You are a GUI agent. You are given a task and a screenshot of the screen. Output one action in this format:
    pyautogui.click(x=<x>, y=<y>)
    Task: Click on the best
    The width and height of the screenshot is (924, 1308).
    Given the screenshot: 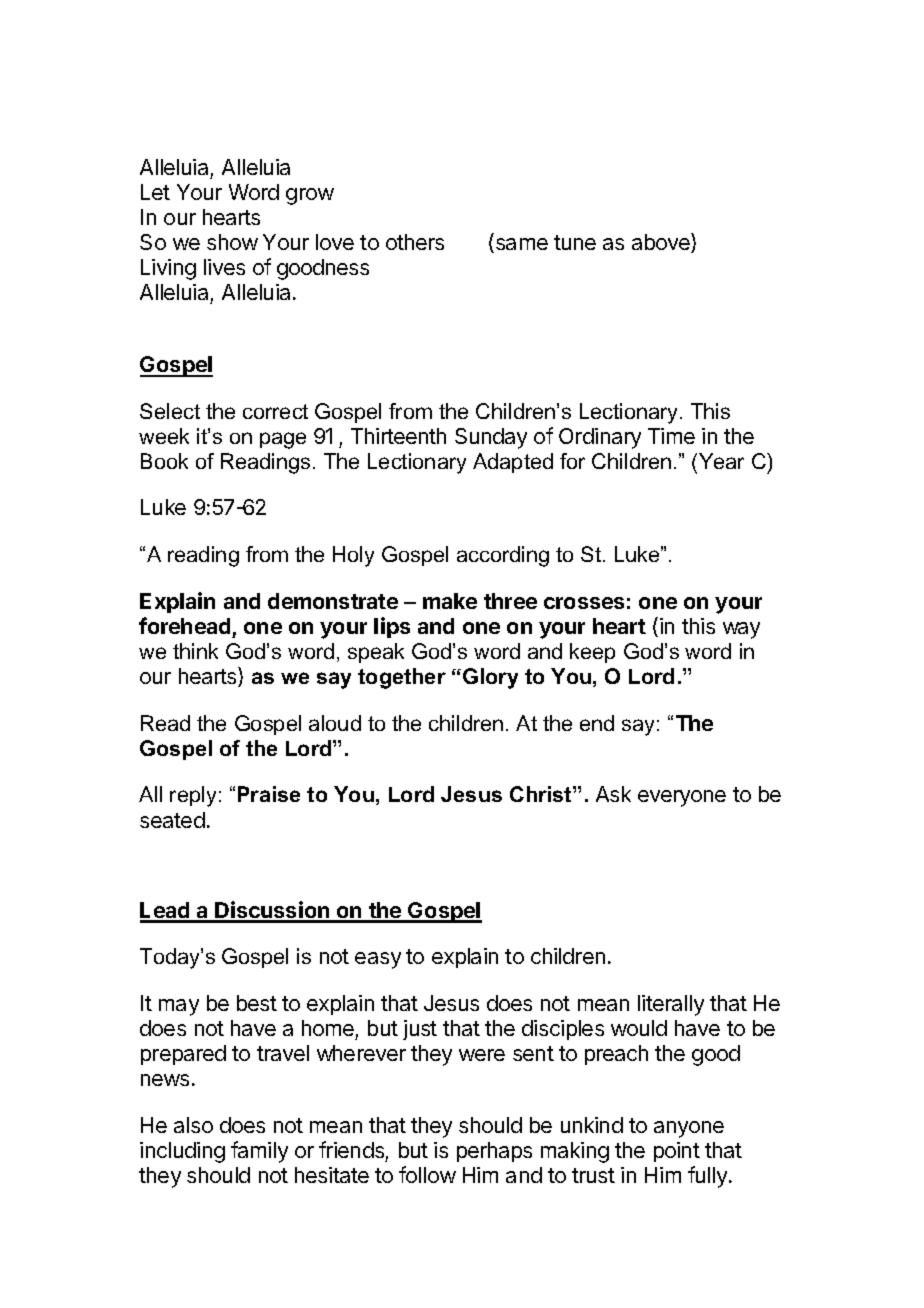 What is the action you would take?
    pyautogui.click(x=257, y=1003)
